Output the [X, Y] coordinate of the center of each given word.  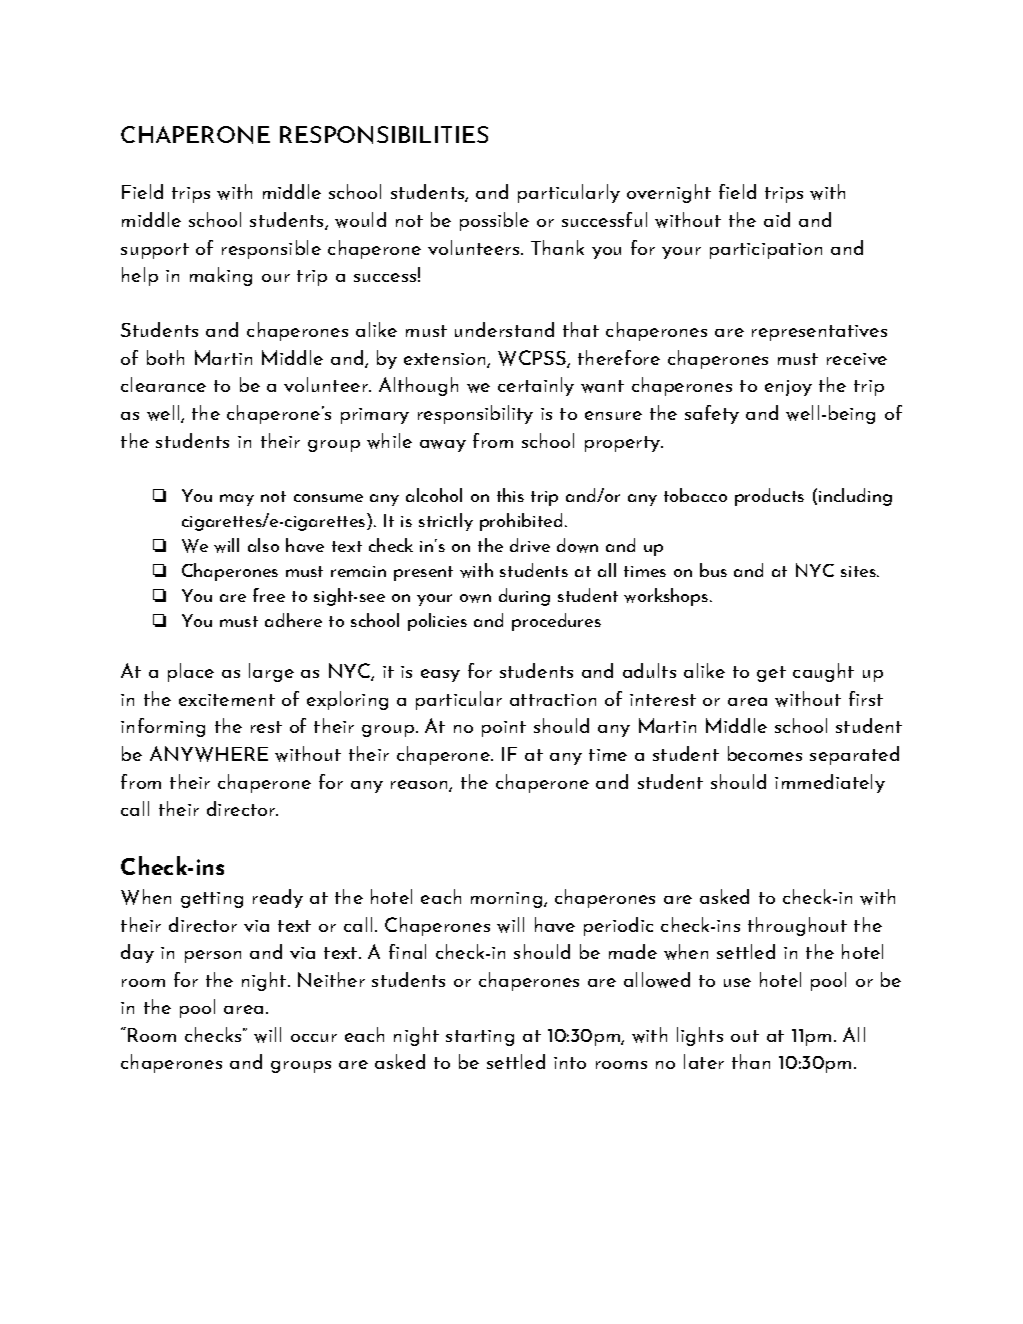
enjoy [788, 388]
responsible [271, 249]
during [524, 597]
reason [420, 785]
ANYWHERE [209, 754]
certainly [536, 386]
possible [494, 221]
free [269, 595]
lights [700, 1036]
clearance [163, 384]
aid [777, 219]
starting [480, 1038]
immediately [830, 783]
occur [314, 1038]
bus [713, 570]
